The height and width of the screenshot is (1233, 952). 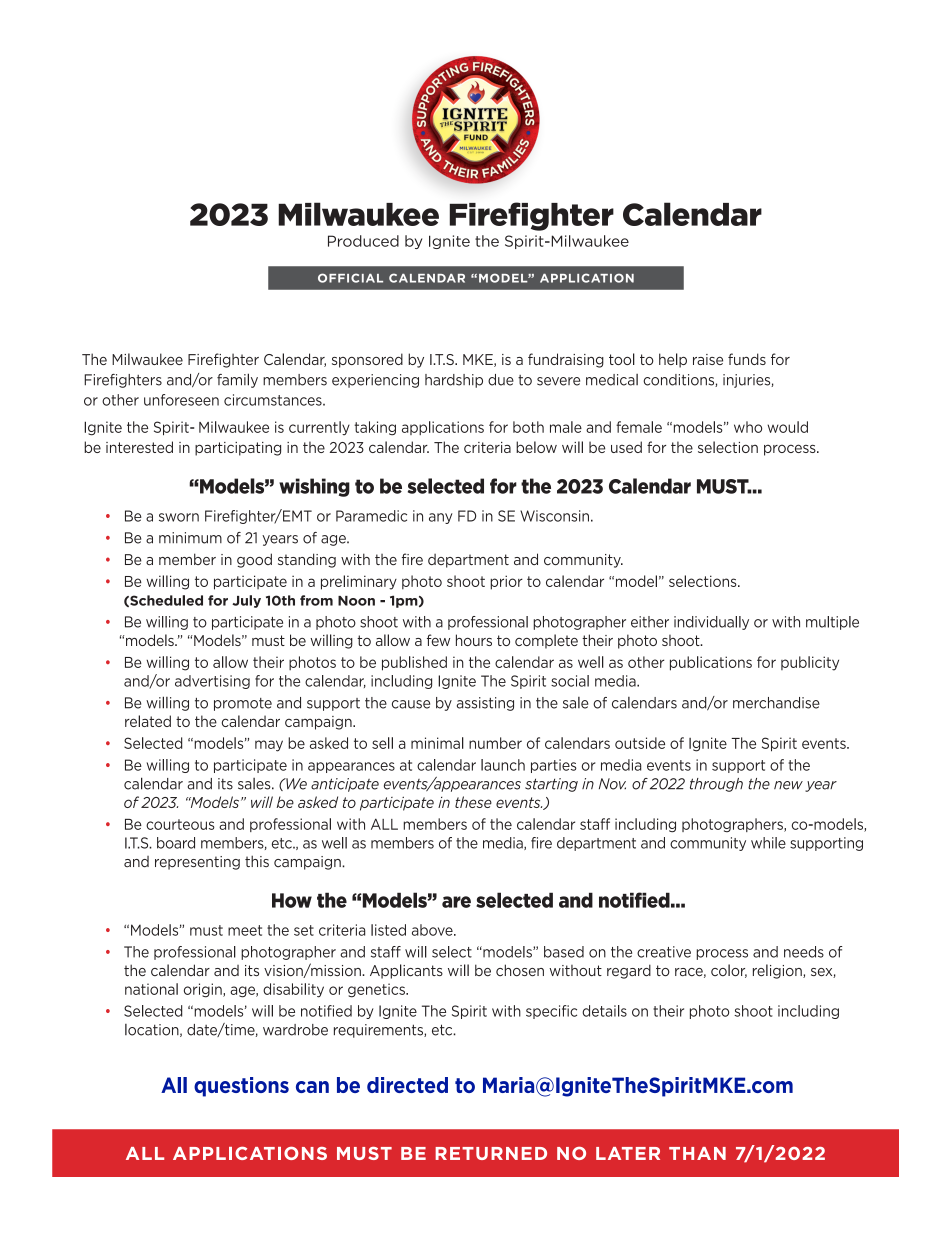 I want to click on Produced, so click(x=363, y=241).
